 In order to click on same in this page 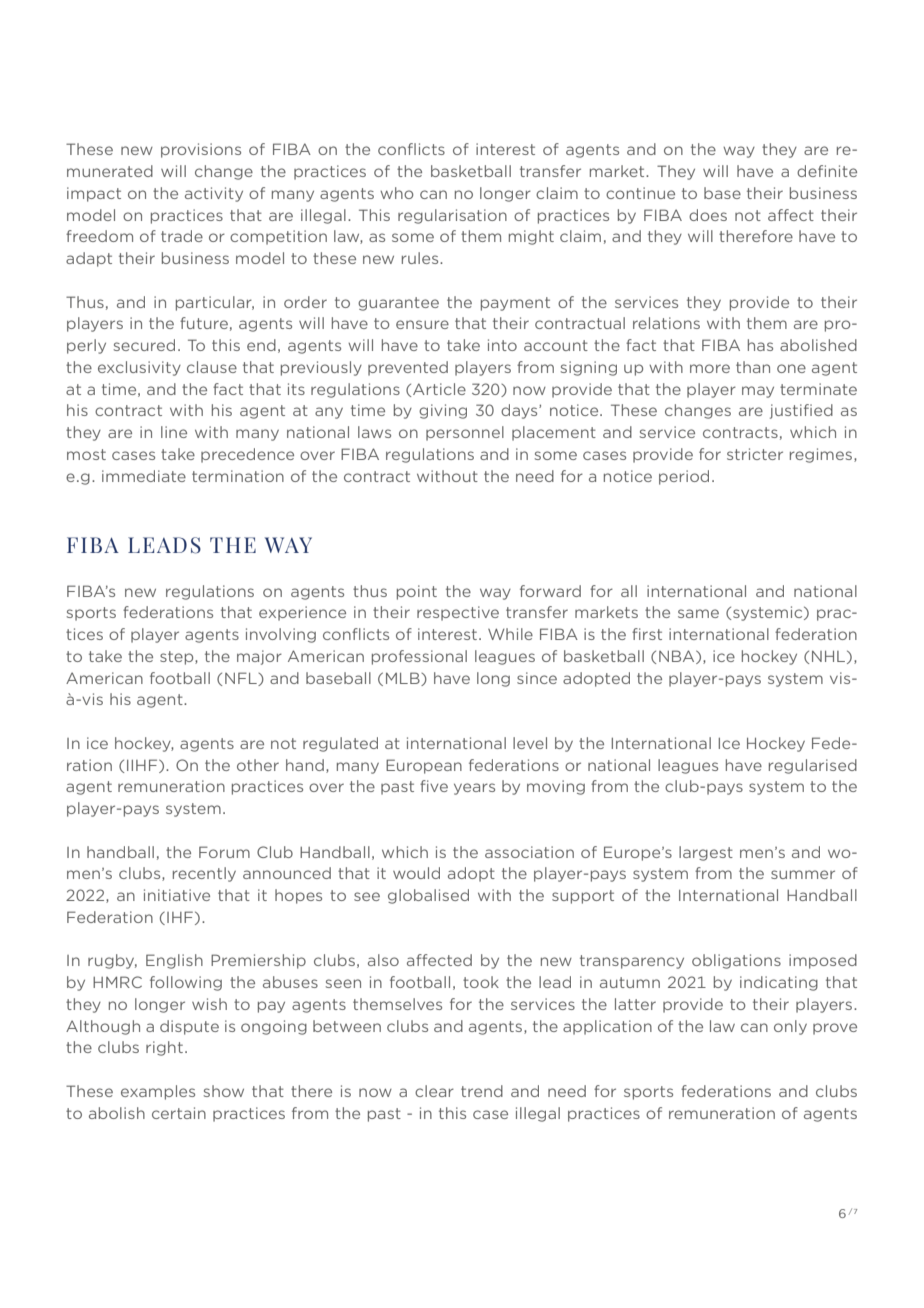, I will do `click(698, 613)`.
